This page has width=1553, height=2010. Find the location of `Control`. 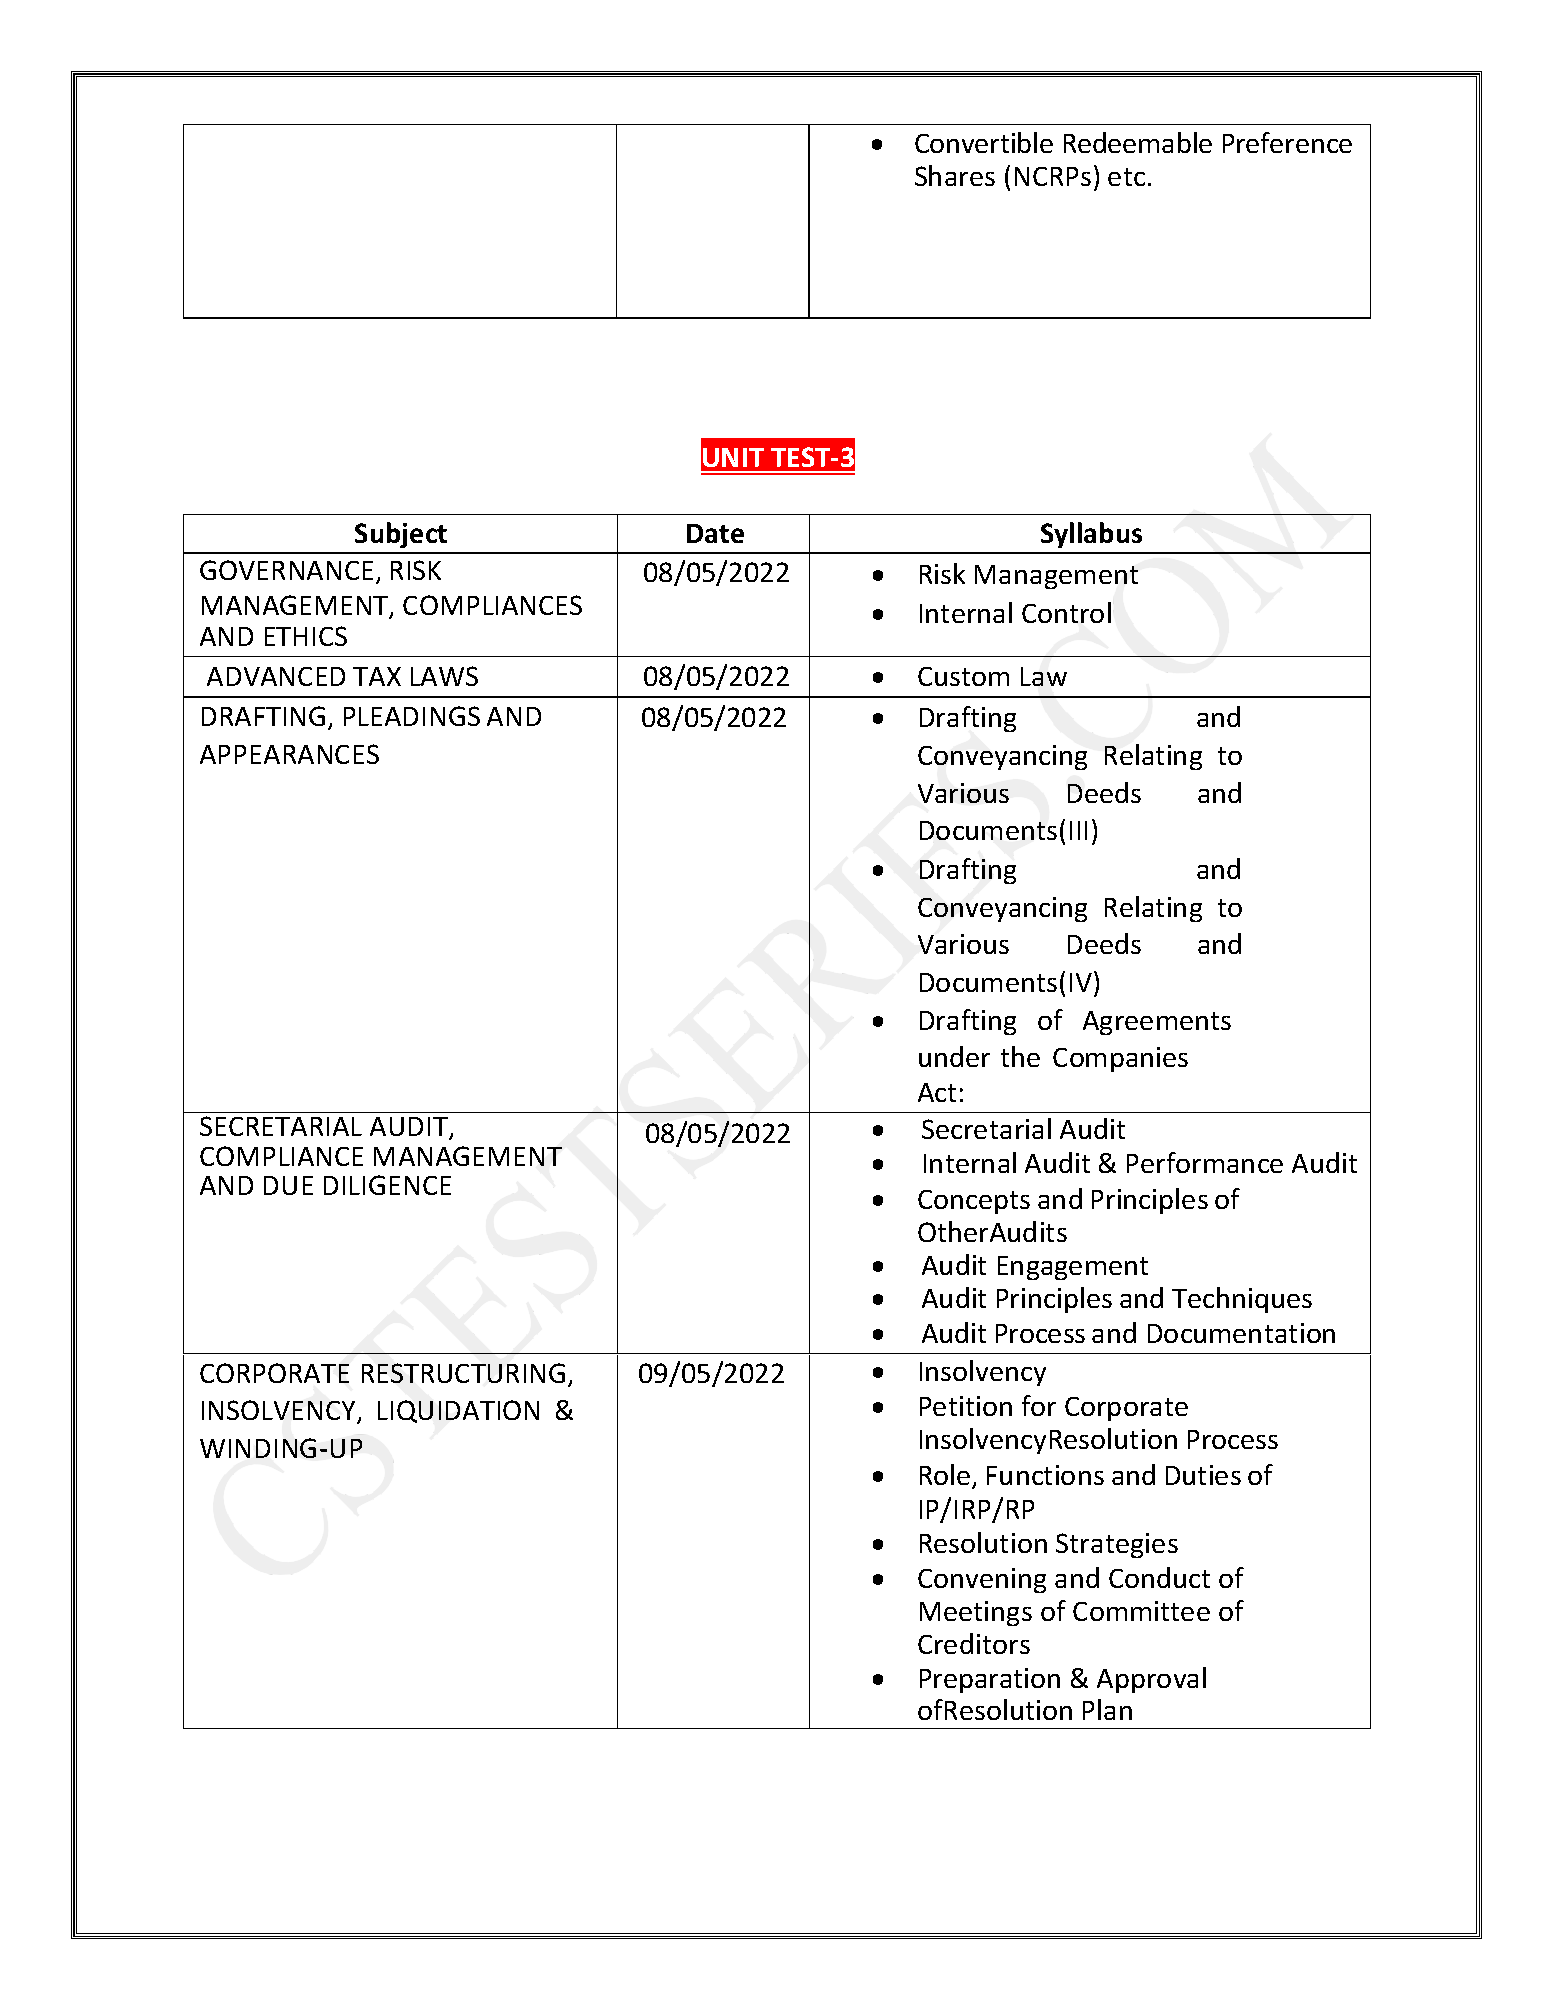

Control is located at coordinates (1066, 612).
